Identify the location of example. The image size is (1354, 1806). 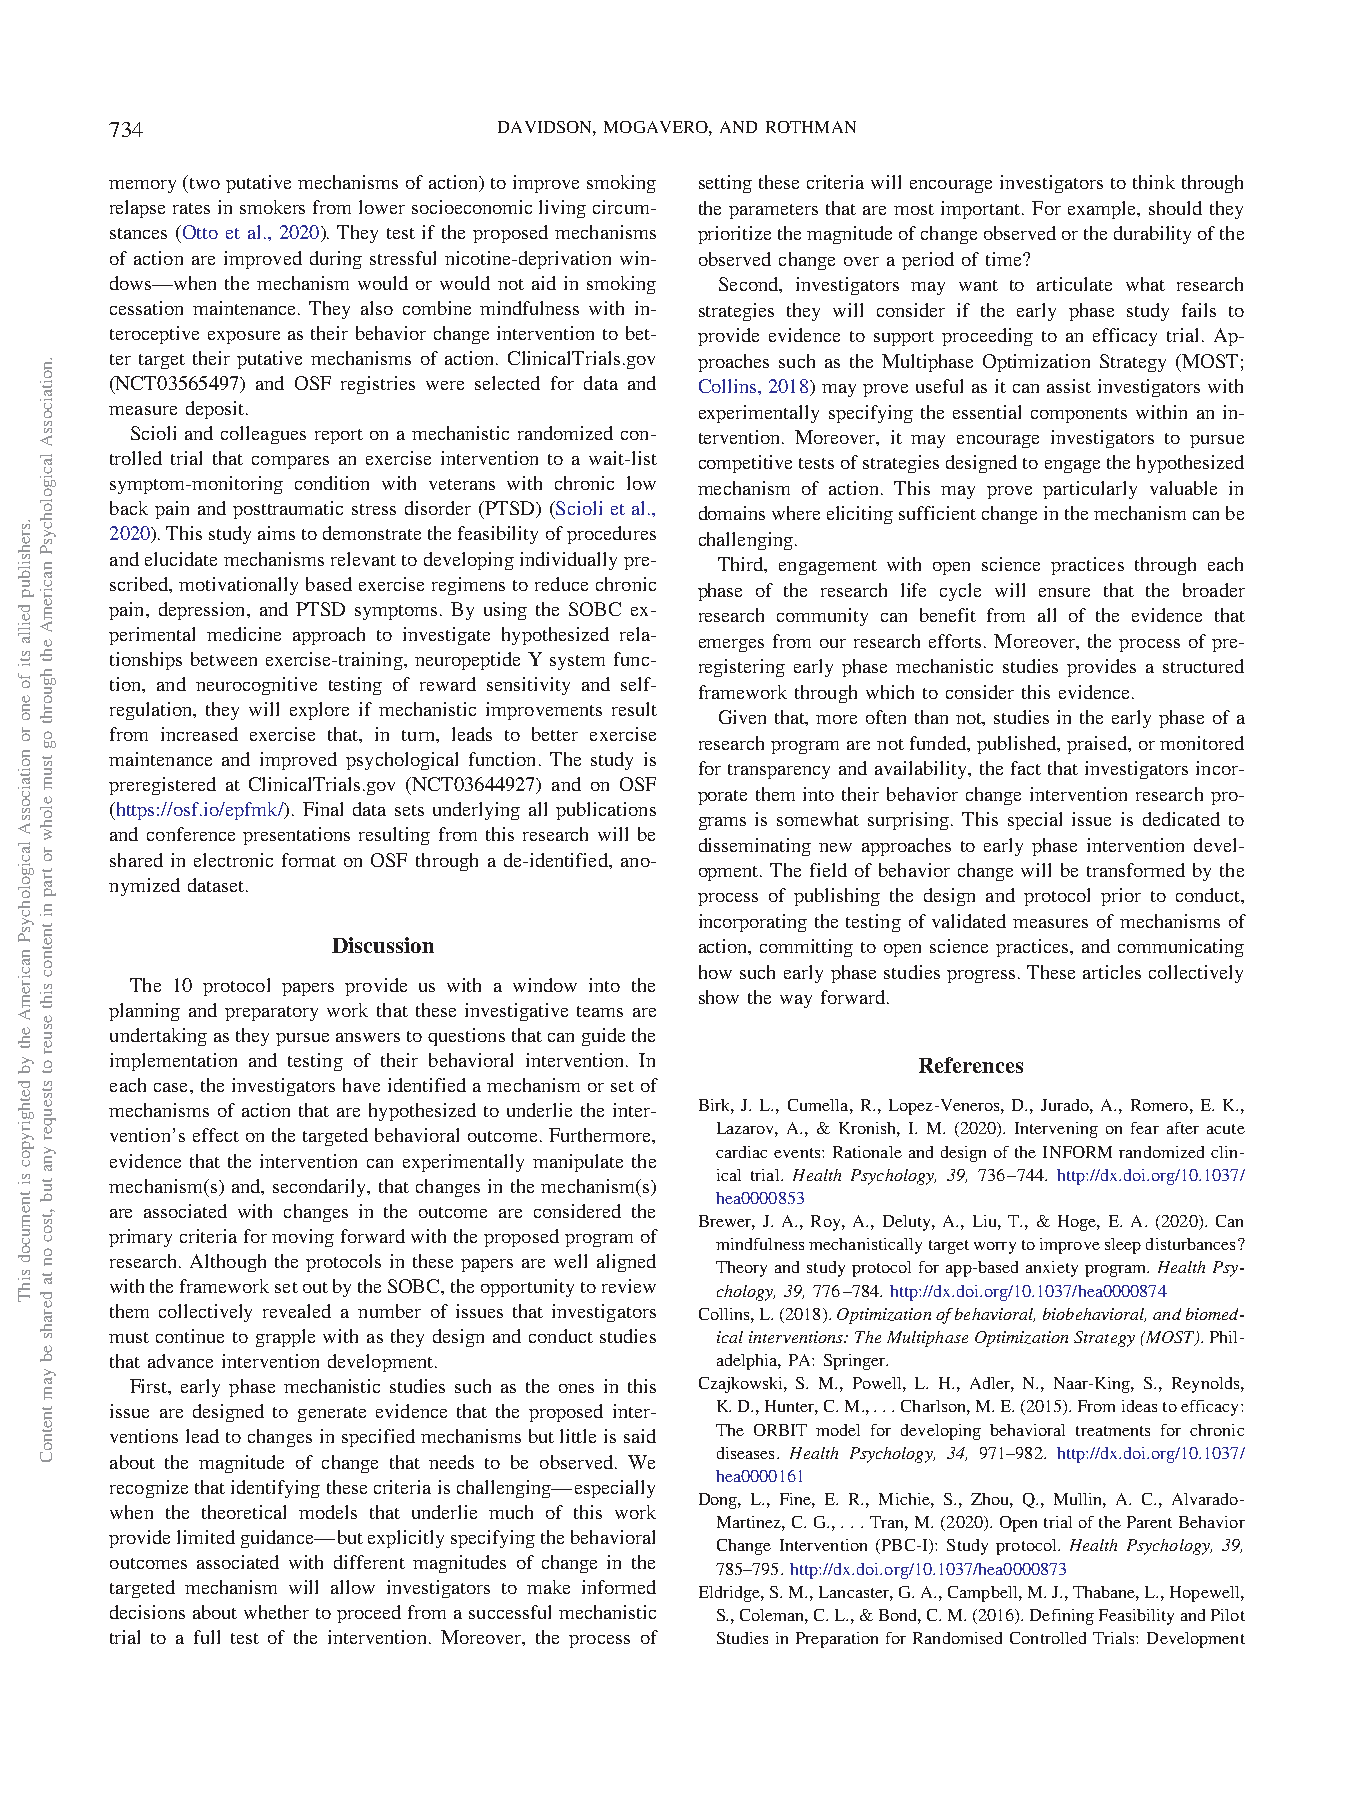
(1103, 210).
